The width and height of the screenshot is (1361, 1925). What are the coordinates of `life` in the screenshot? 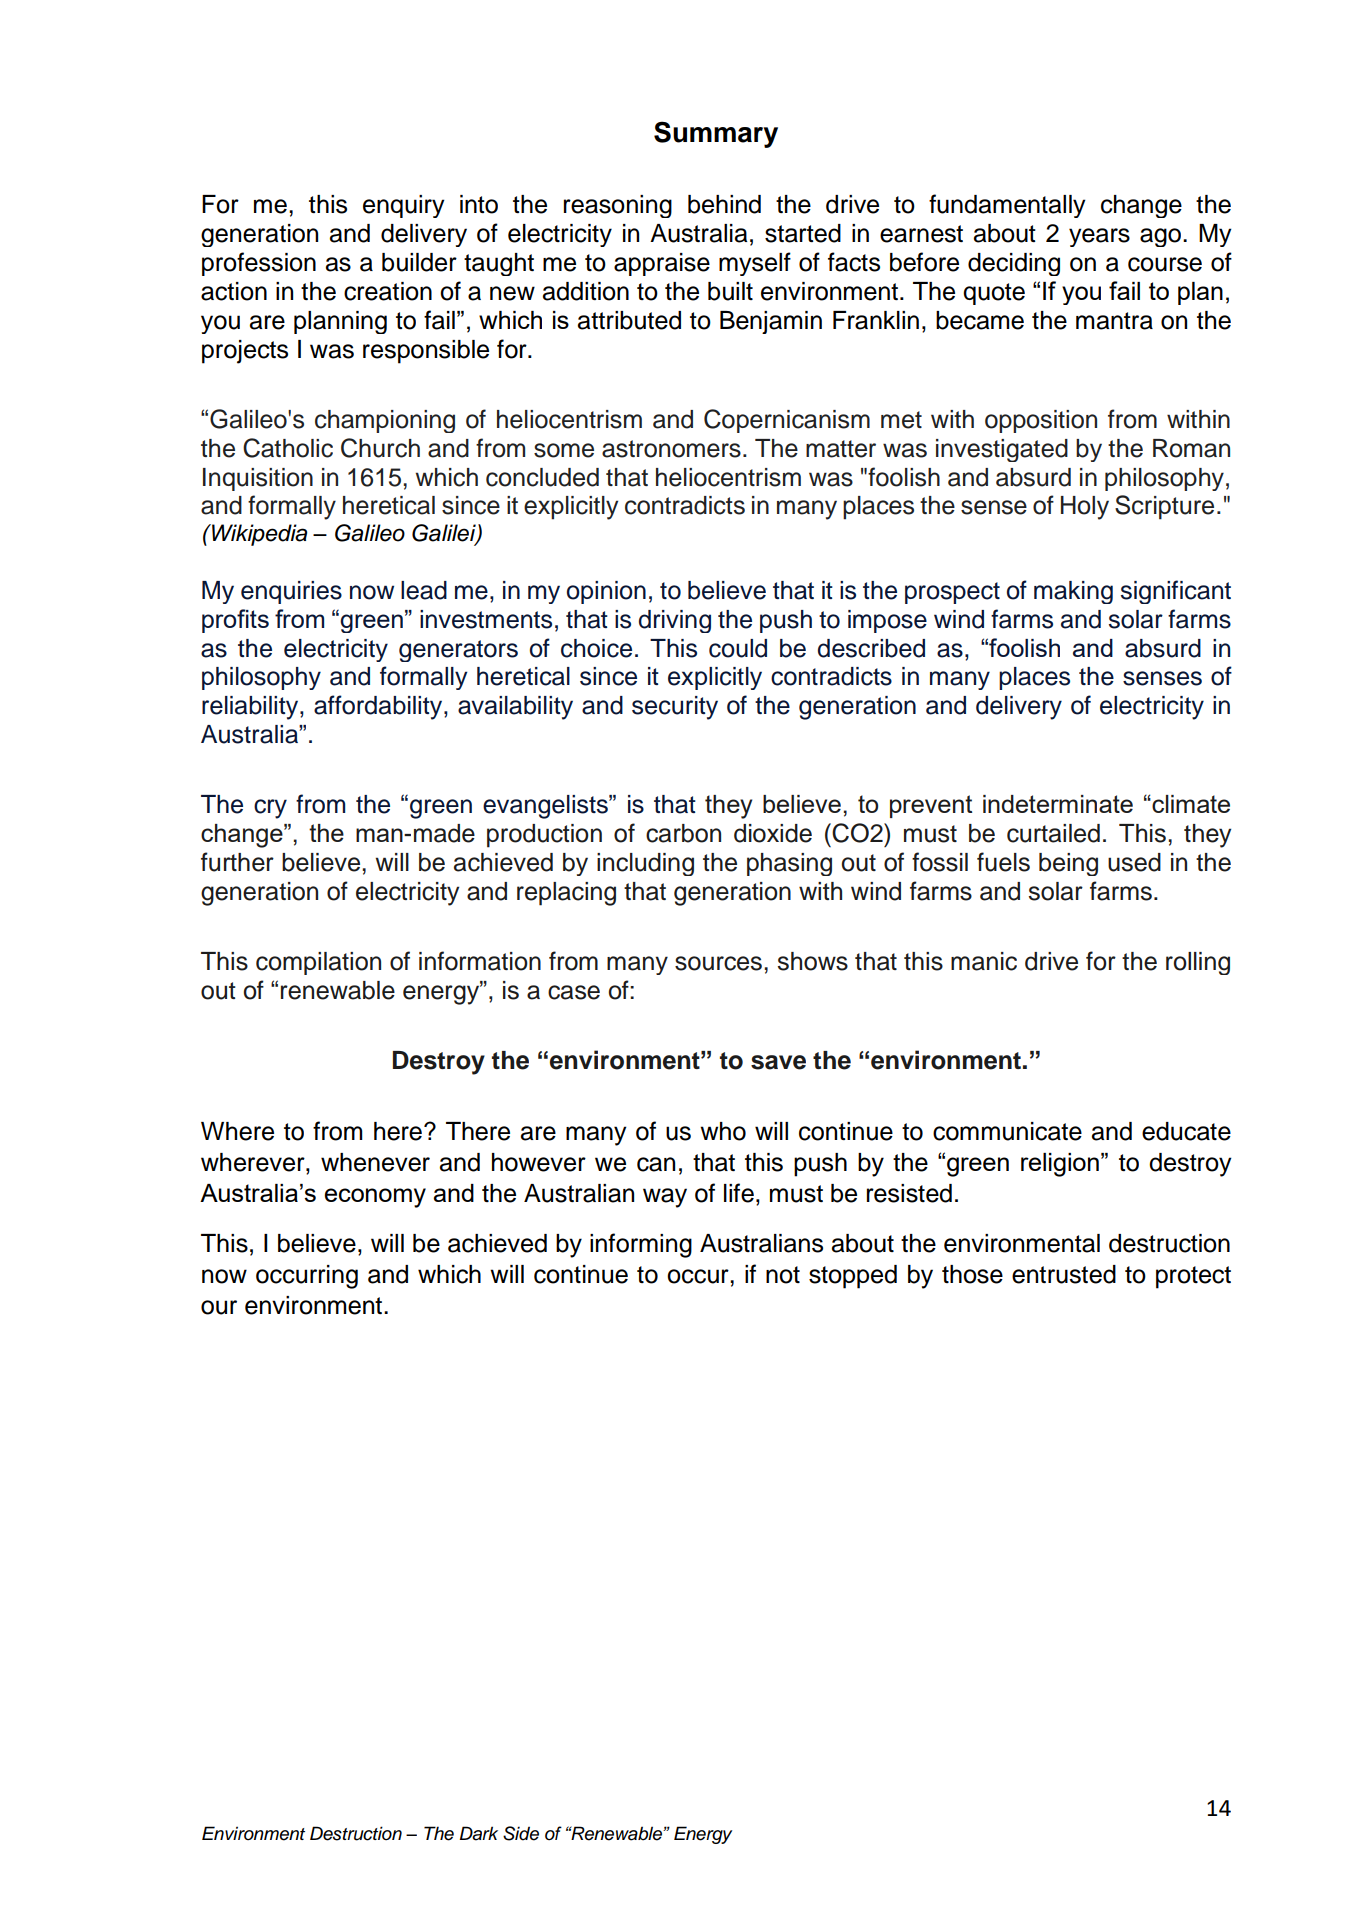 It's located at (739, 1193).
